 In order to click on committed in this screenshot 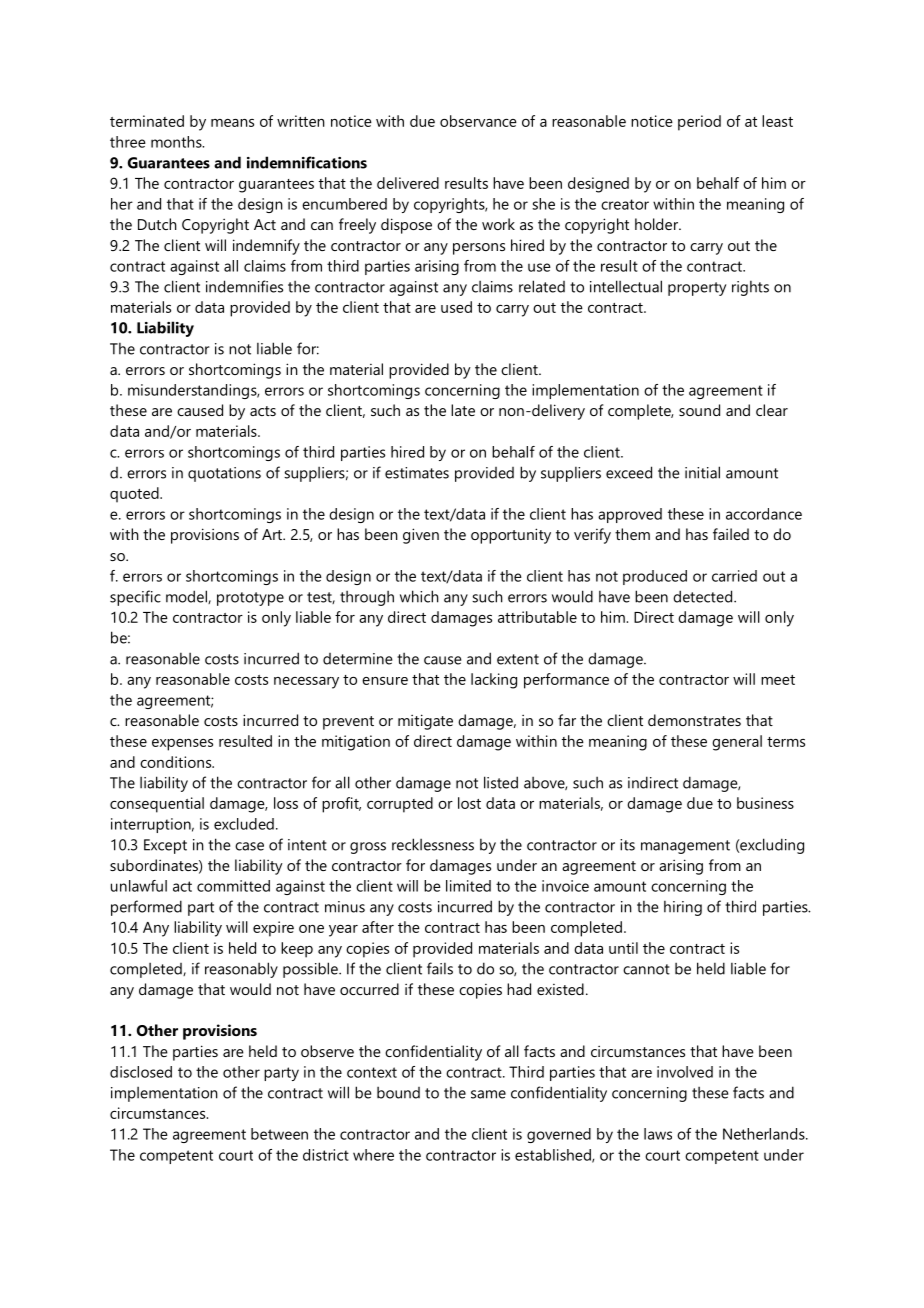, I will do `click(233, 886)`.
